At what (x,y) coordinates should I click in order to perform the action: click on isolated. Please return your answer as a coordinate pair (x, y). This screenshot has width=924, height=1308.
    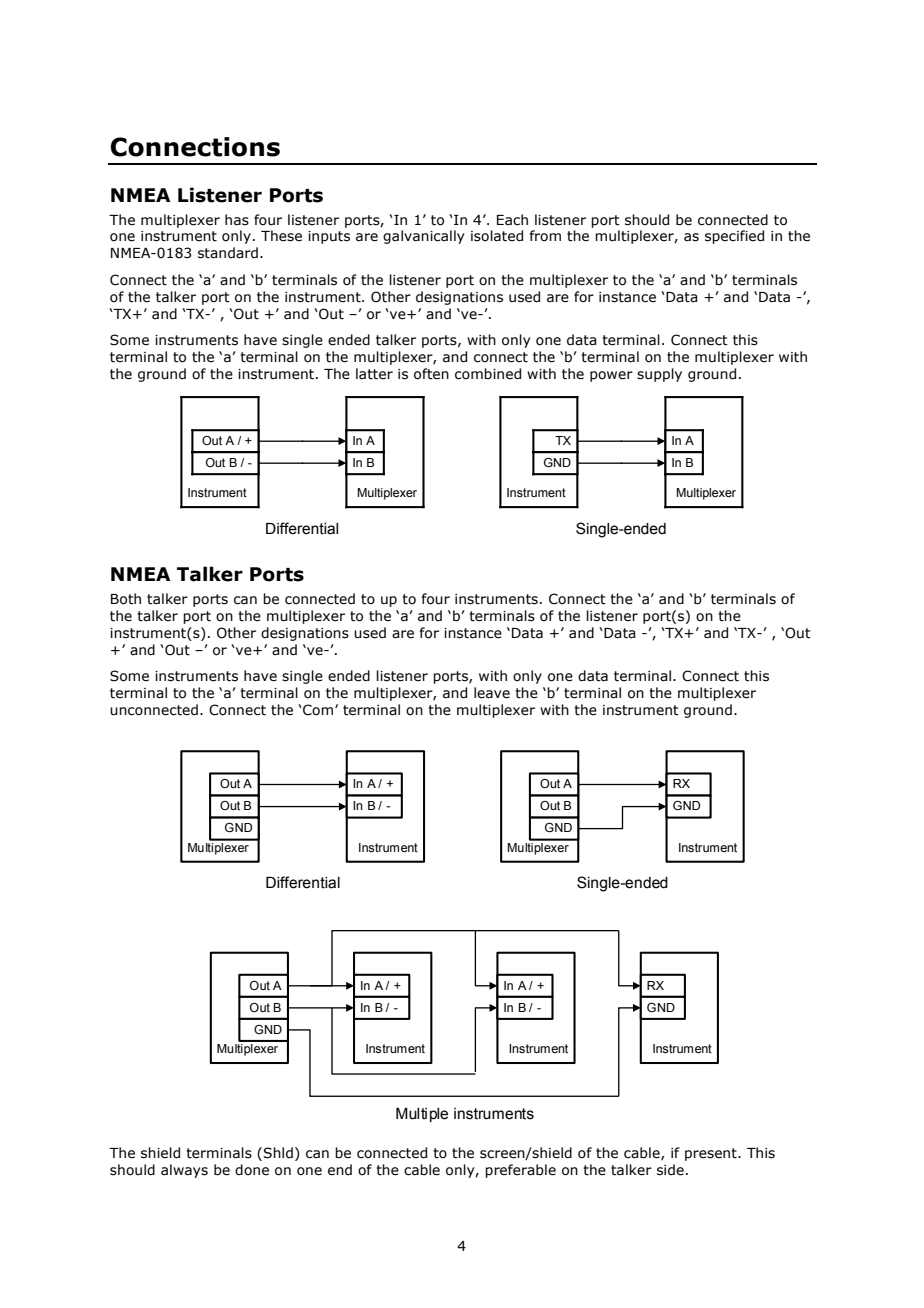
    Looking at the image, I should click on (497, 236).
